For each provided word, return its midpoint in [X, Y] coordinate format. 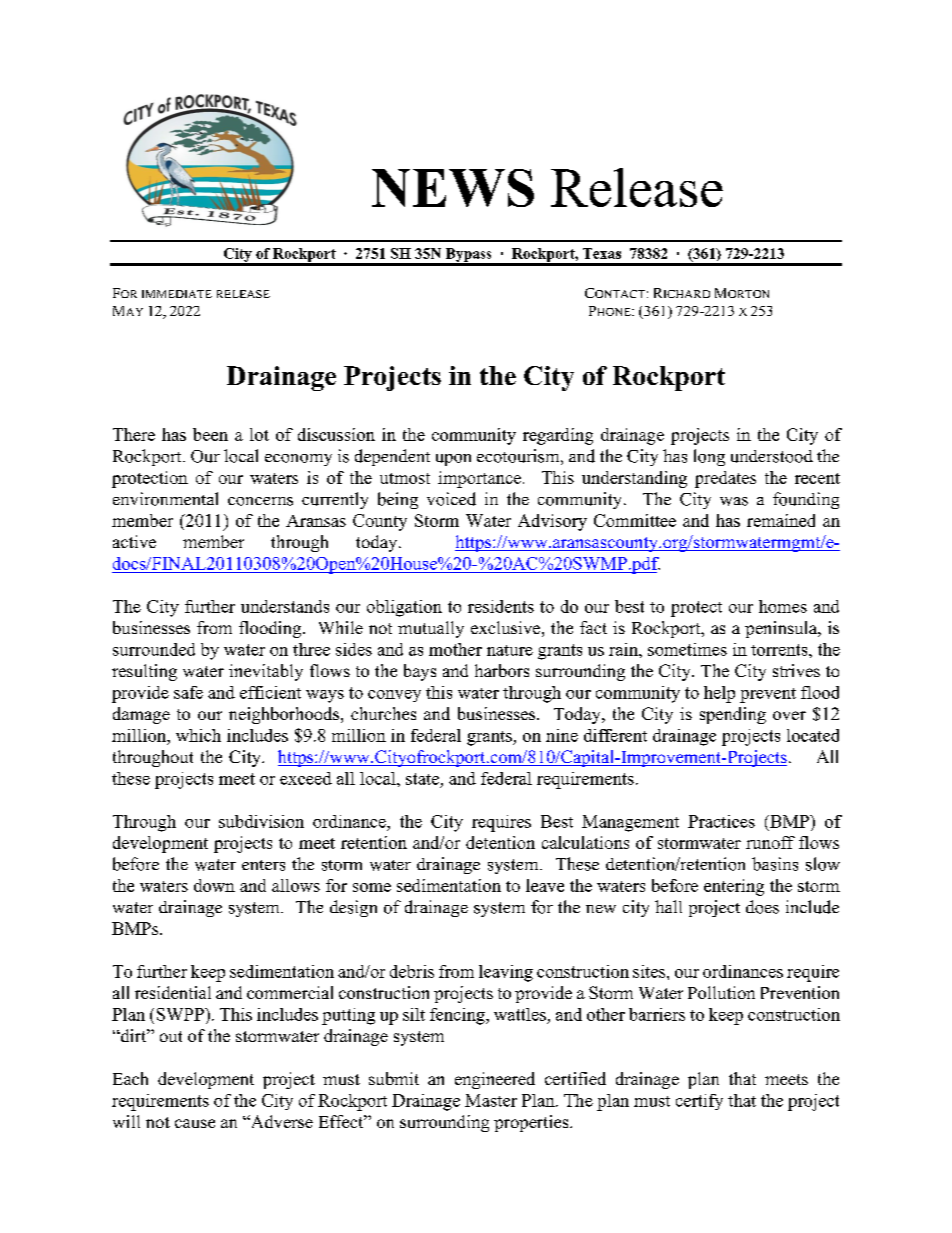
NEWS [453, 188]
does [762, 907]
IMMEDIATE [177, 294]
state [422, 779]
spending [733, 715]
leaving [506, 973]
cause [195, 1123]
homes [783, 606]
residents [501, 606]
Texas [602, 253]
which [198, 735]
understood [772, 456]
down [214, 885]
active [134, 541]
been [210, 434]
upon [453, 460]
